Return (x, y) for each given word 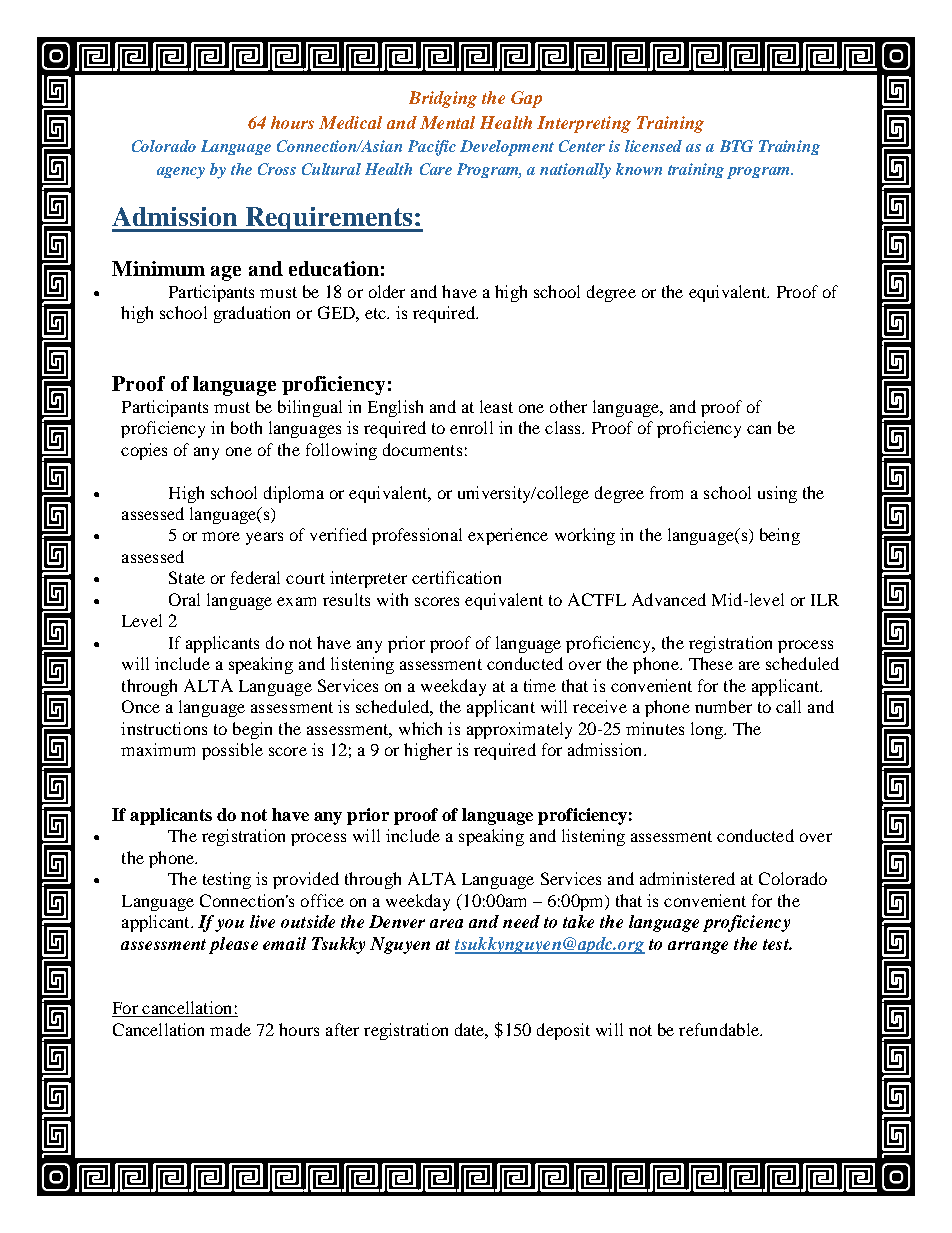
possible (232, 751)
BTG (736, 146)
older (387, 291)
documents (422, 449)
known (639, 169)
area (446, 923)
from (666, 492)
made (230, 1029)
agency (181, 173)
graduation (252, 314)
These (711, 663)
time (540, 685)
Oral (184, 599)
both (246, 427)
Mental (447, 122)
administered (687, 878)
